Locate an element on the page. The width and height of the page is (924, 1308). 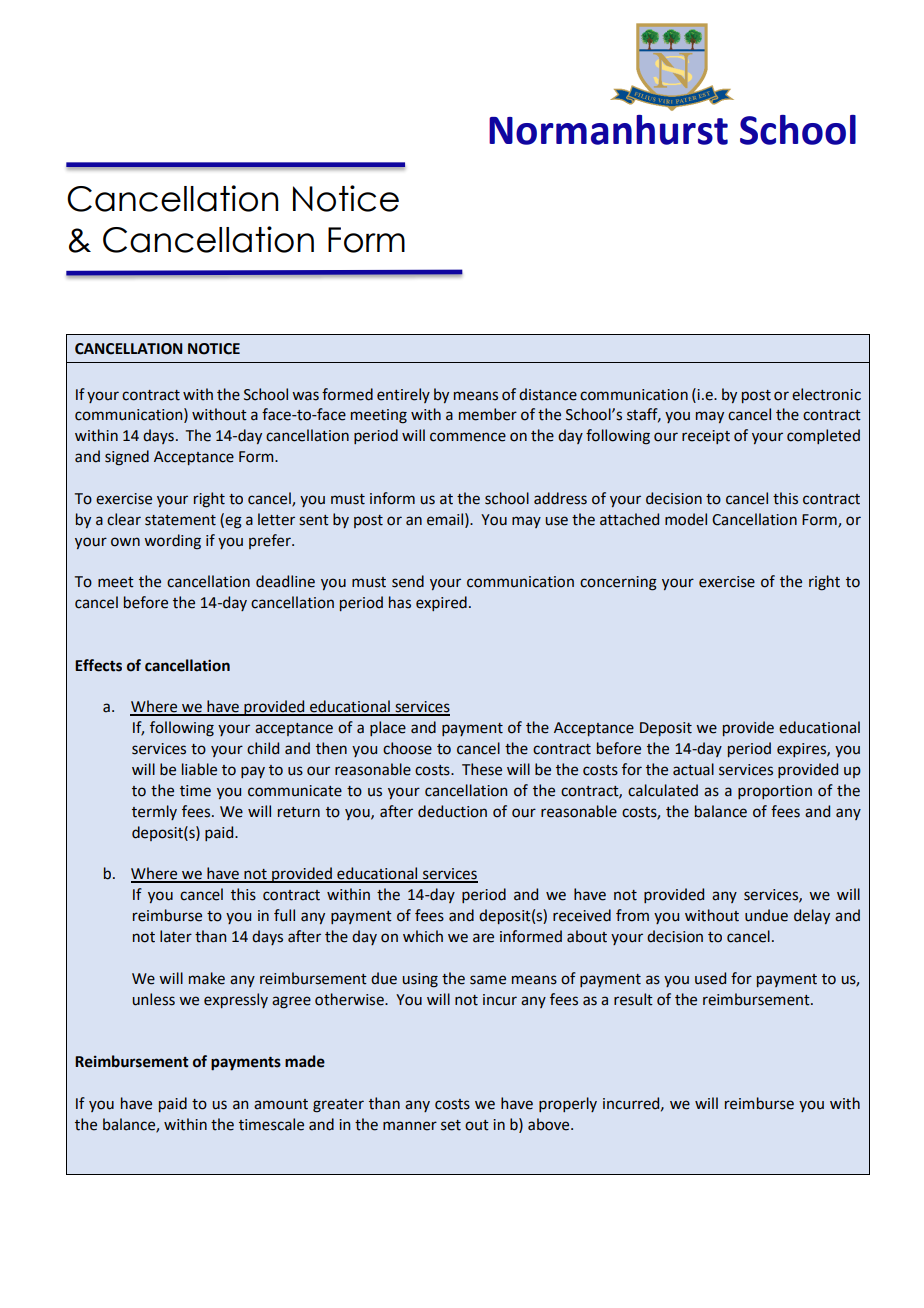
set is located at coordinates (451, 1125).
